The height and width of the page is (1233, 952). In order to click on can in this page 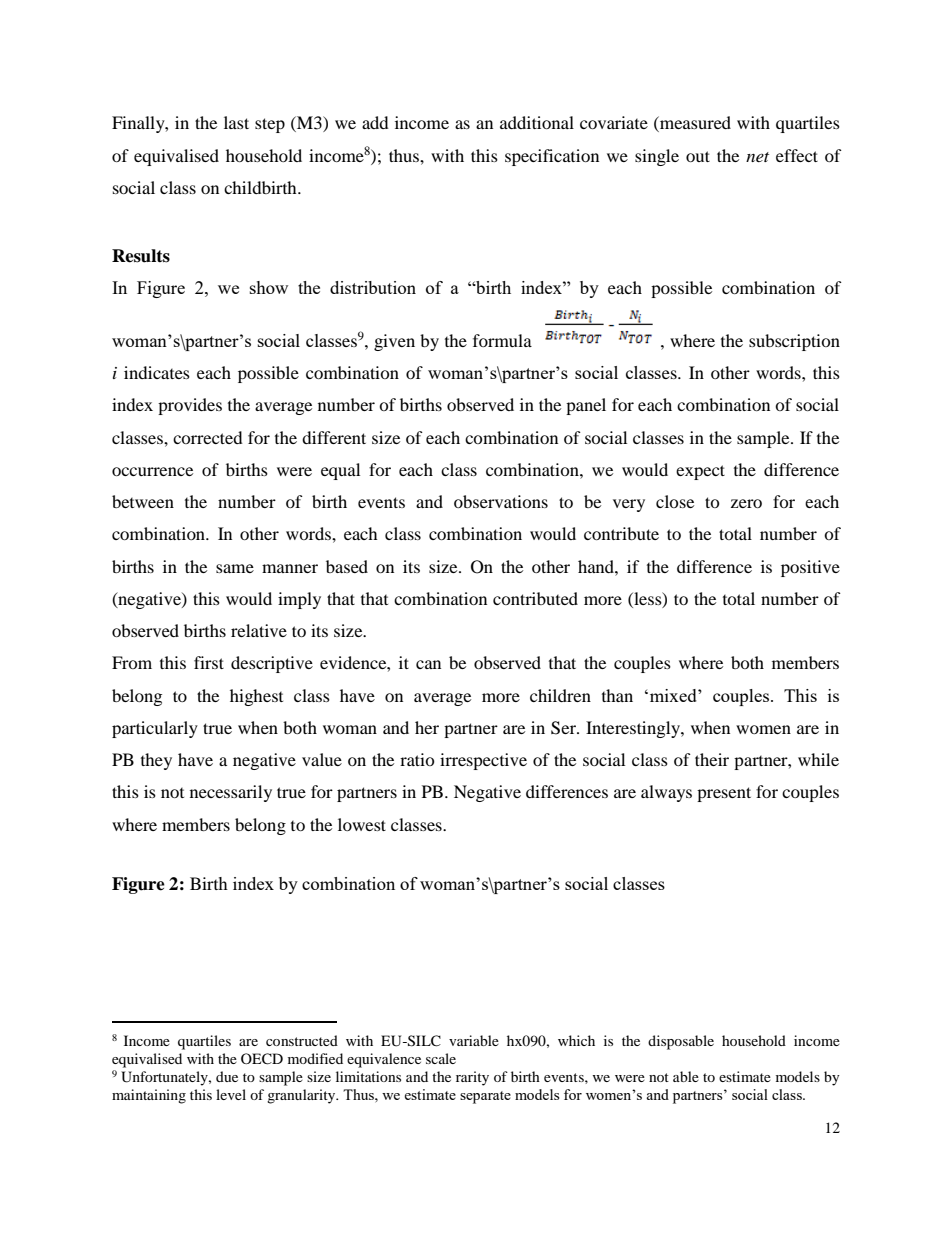, I will do `click(428, 664)`.
